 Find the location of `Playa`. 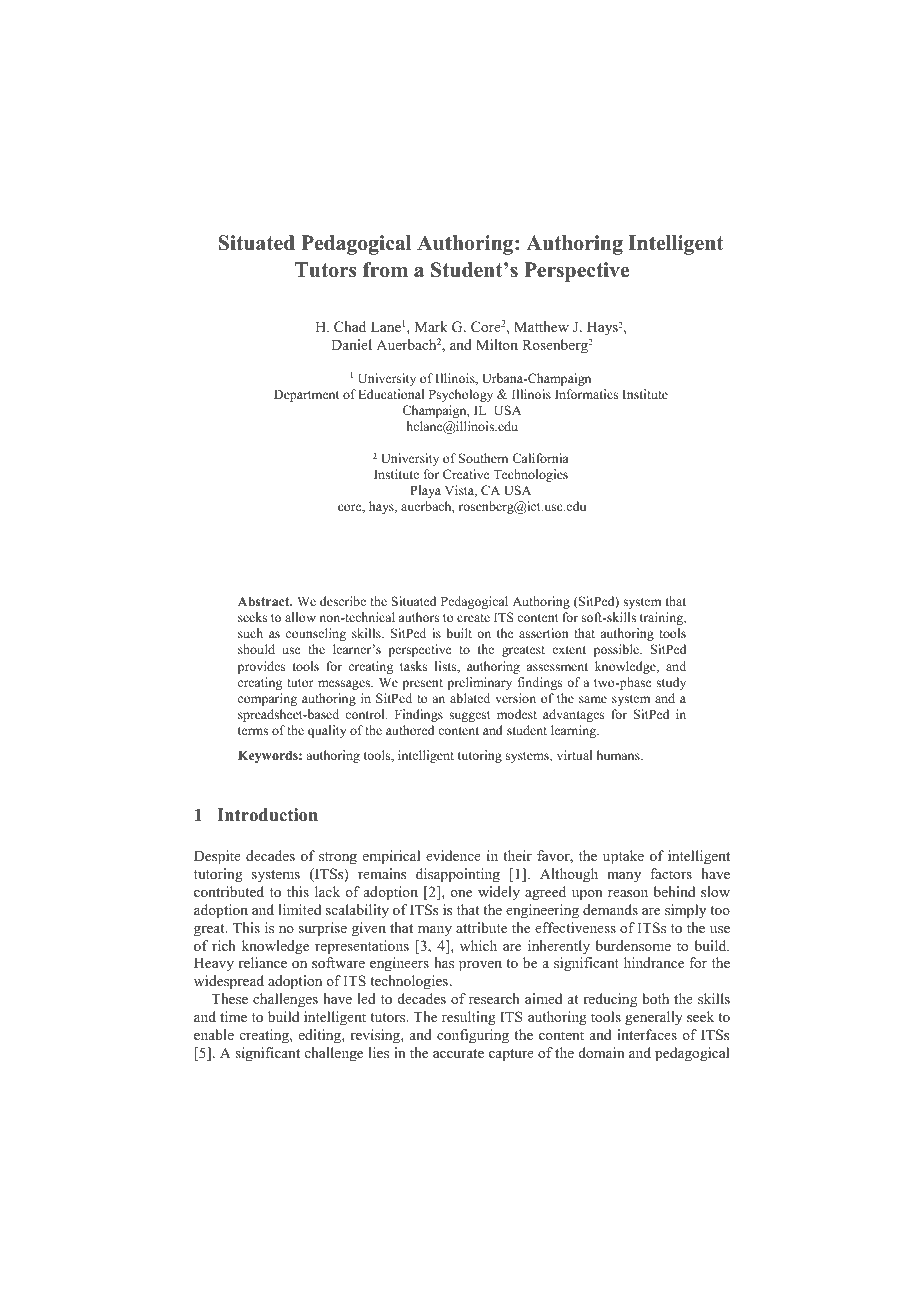

Playa is located at coordinates (425, 491).
